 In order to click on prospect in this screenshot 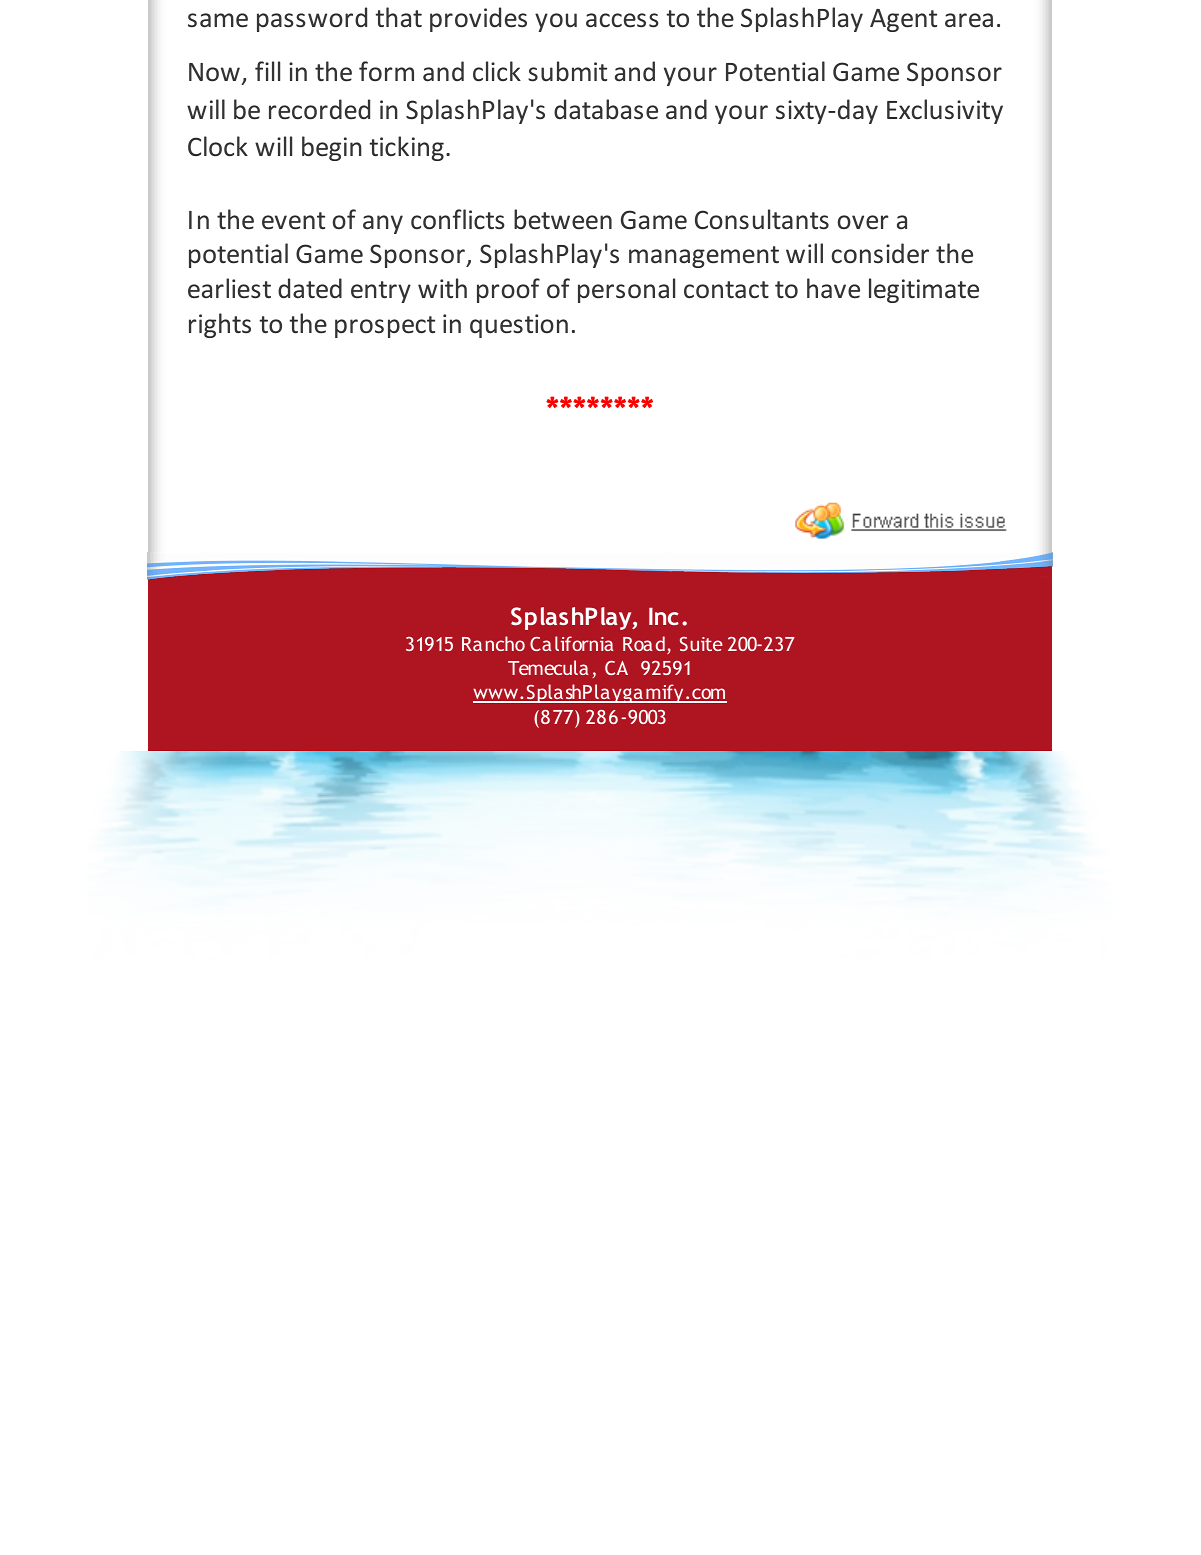, I will do `click(385, 327)`.
